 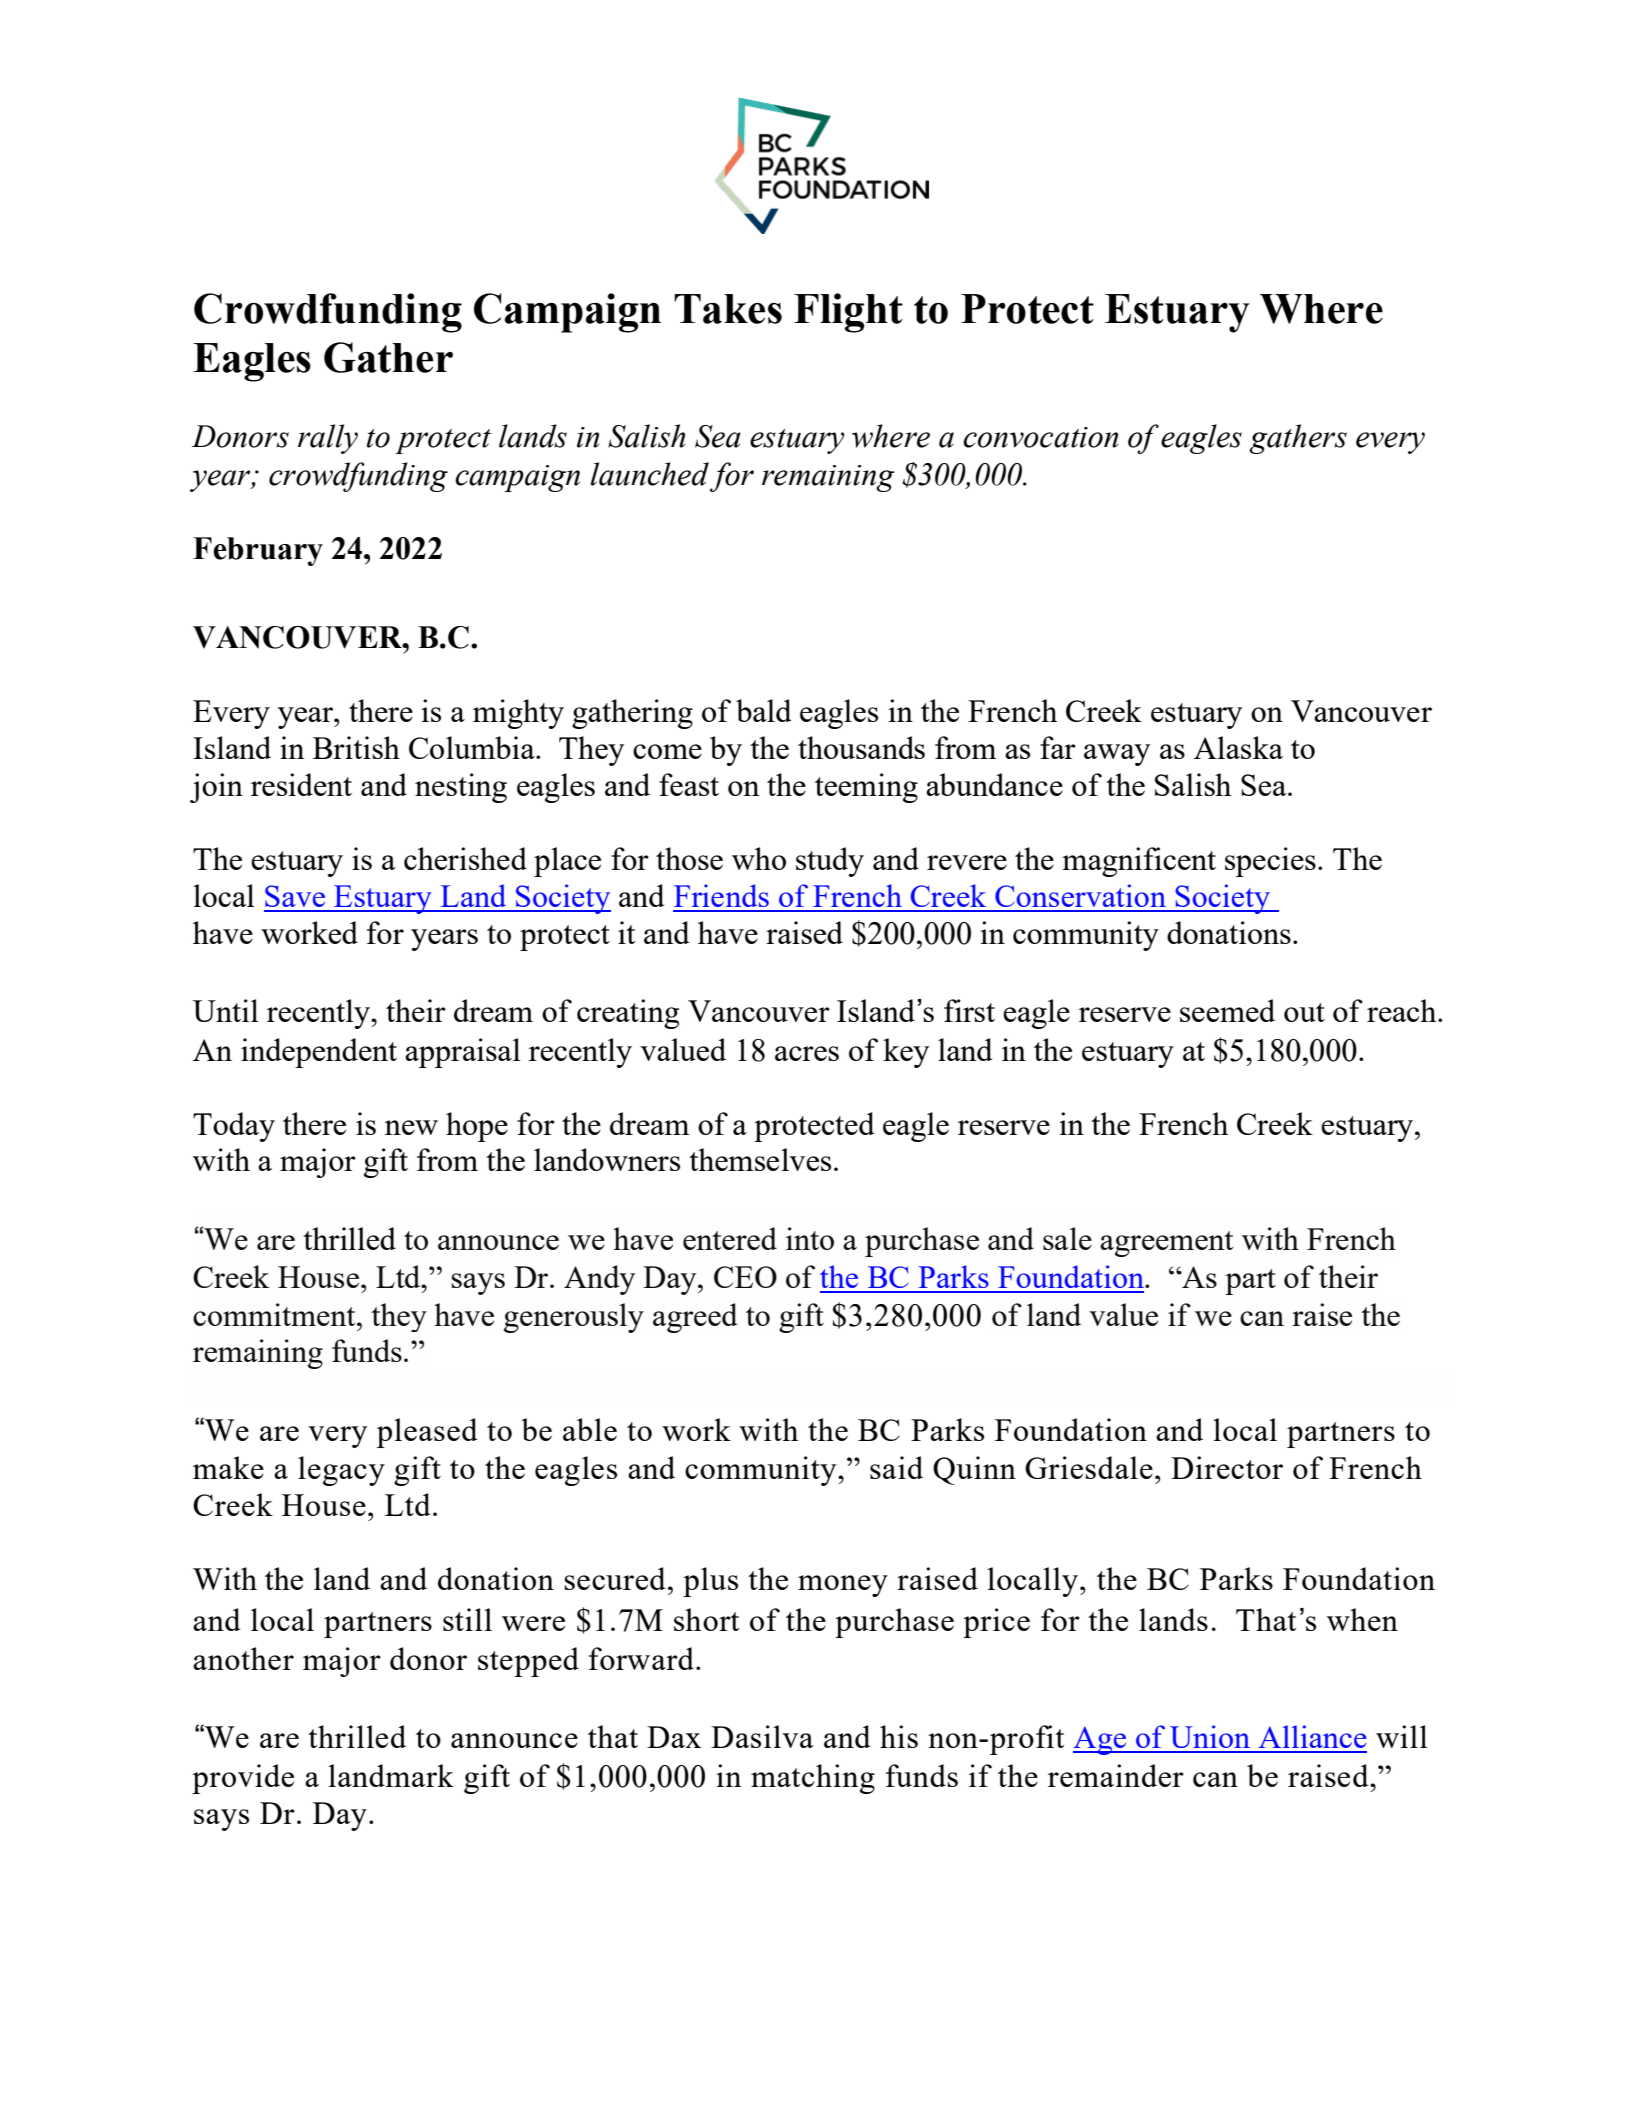 What do you see at coordinates (356, 747) in the screenshot?
I see `British` at bounding box center [356, 747].
